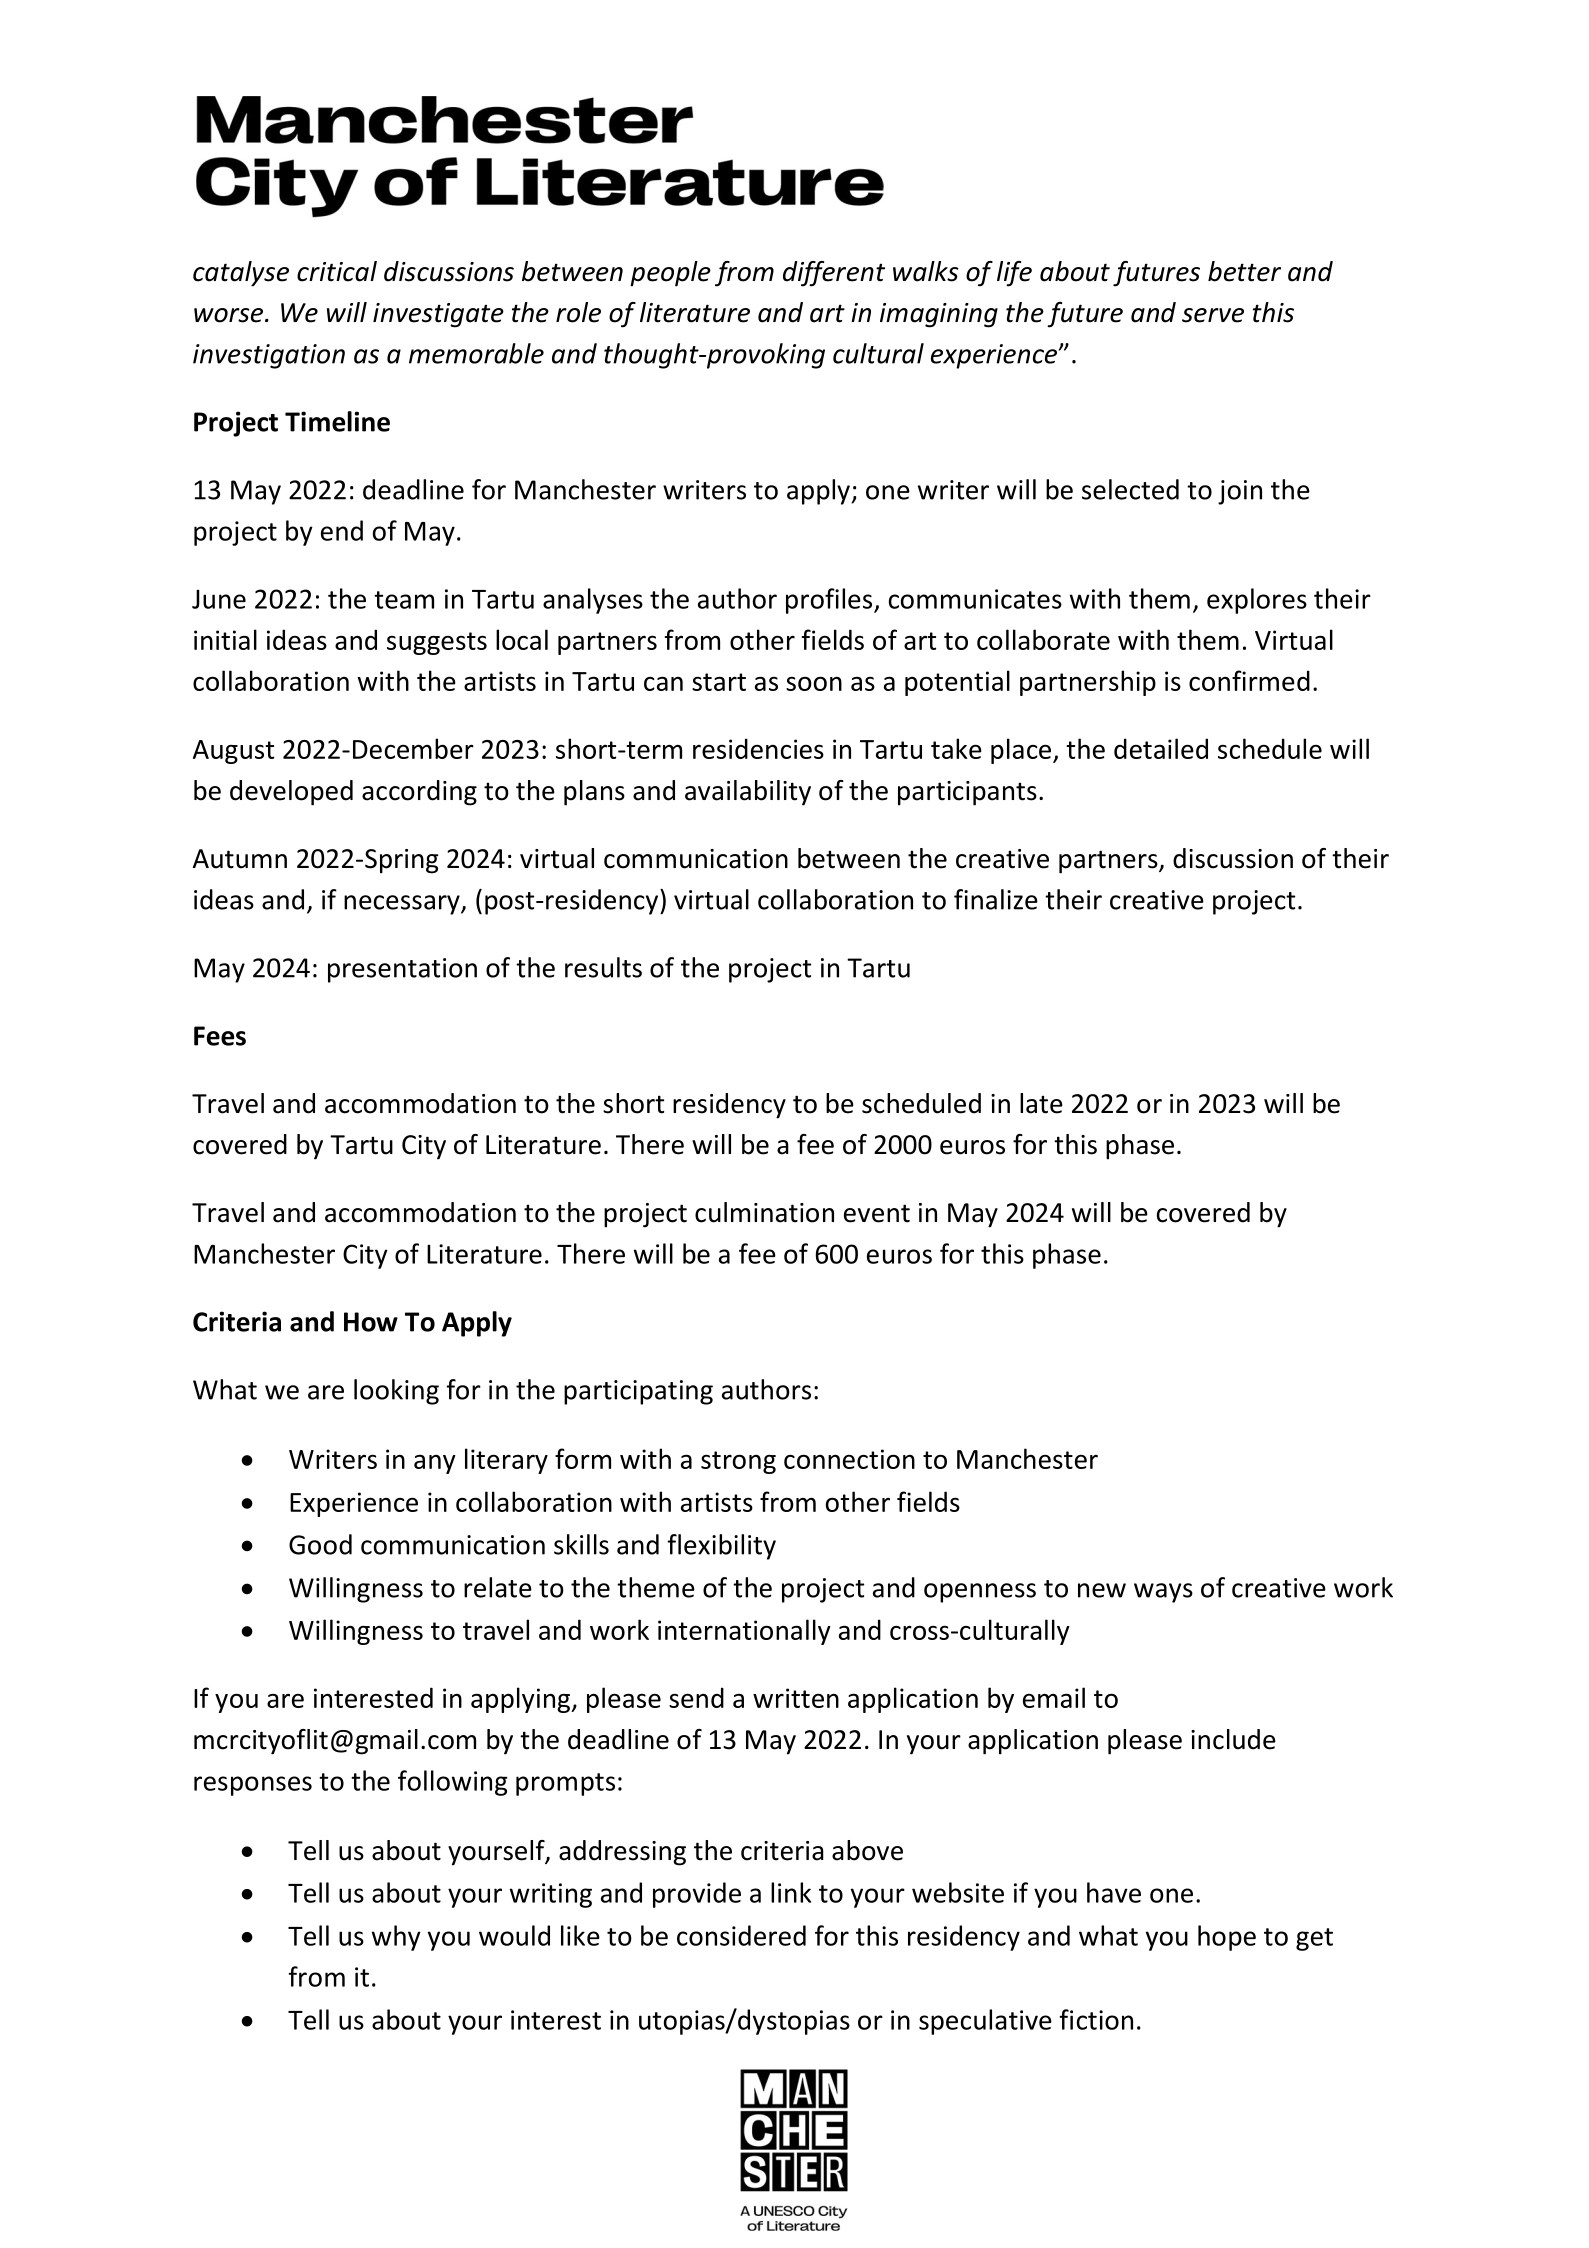 The image size is (1589, 2248). Describe the element at coordinates (738, 1462) in the screenshot. I see `strong` at that location.
